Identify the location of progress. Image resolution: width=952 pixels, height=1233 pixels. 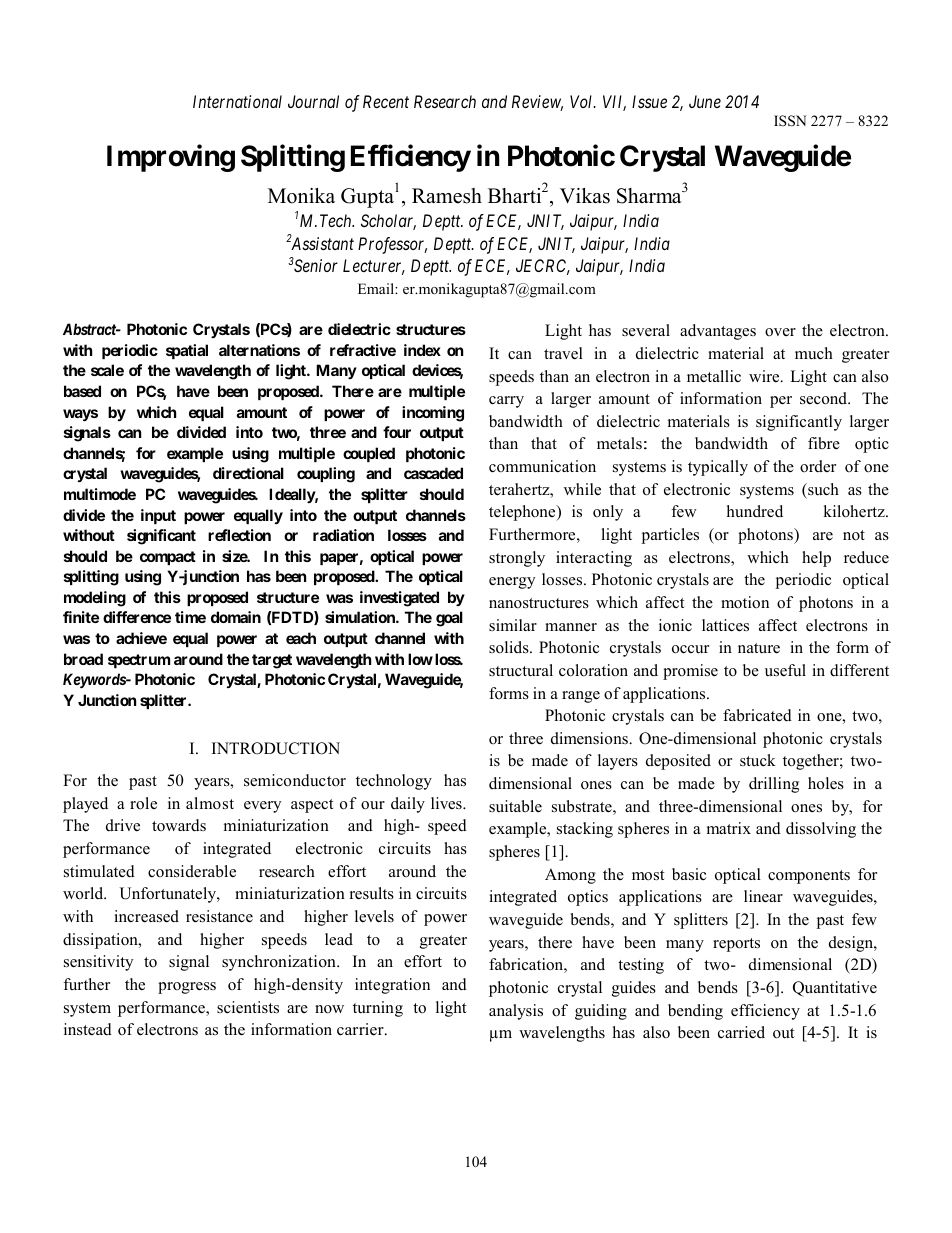
(187, 988).
